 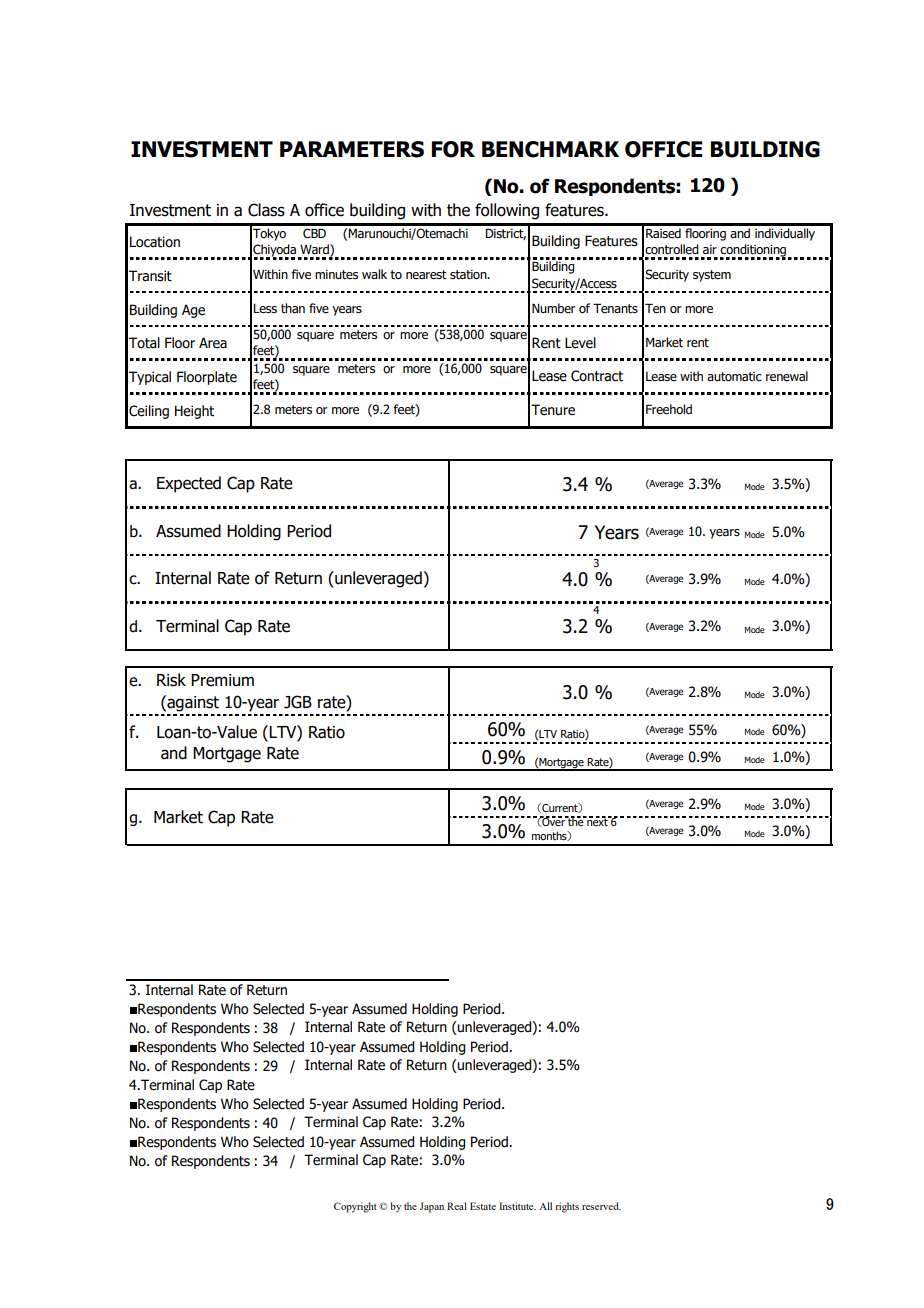 I want to click on Freehold, so click(x=669, y=409).
